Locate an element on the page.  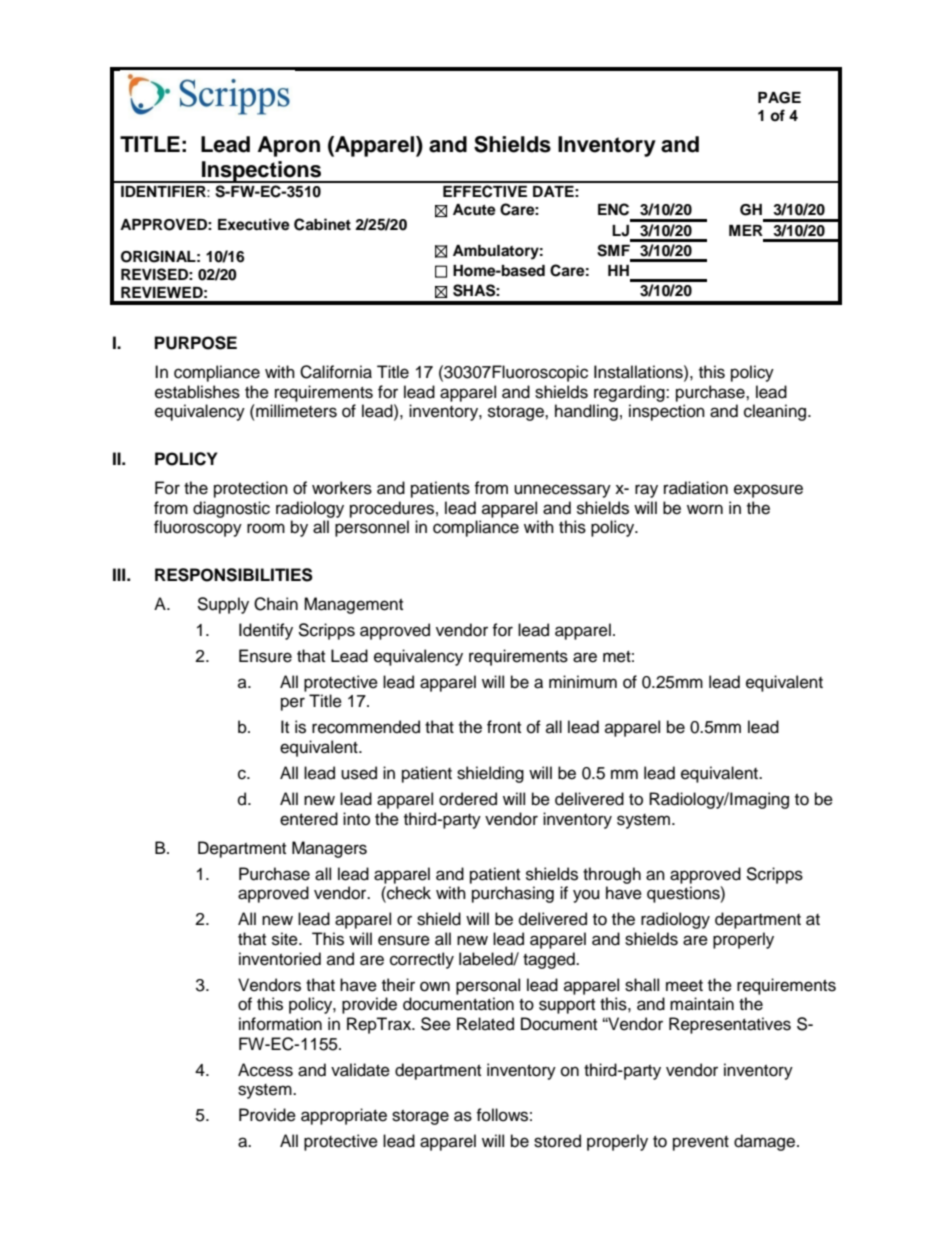
worn is located at coordinates (705, 509).
